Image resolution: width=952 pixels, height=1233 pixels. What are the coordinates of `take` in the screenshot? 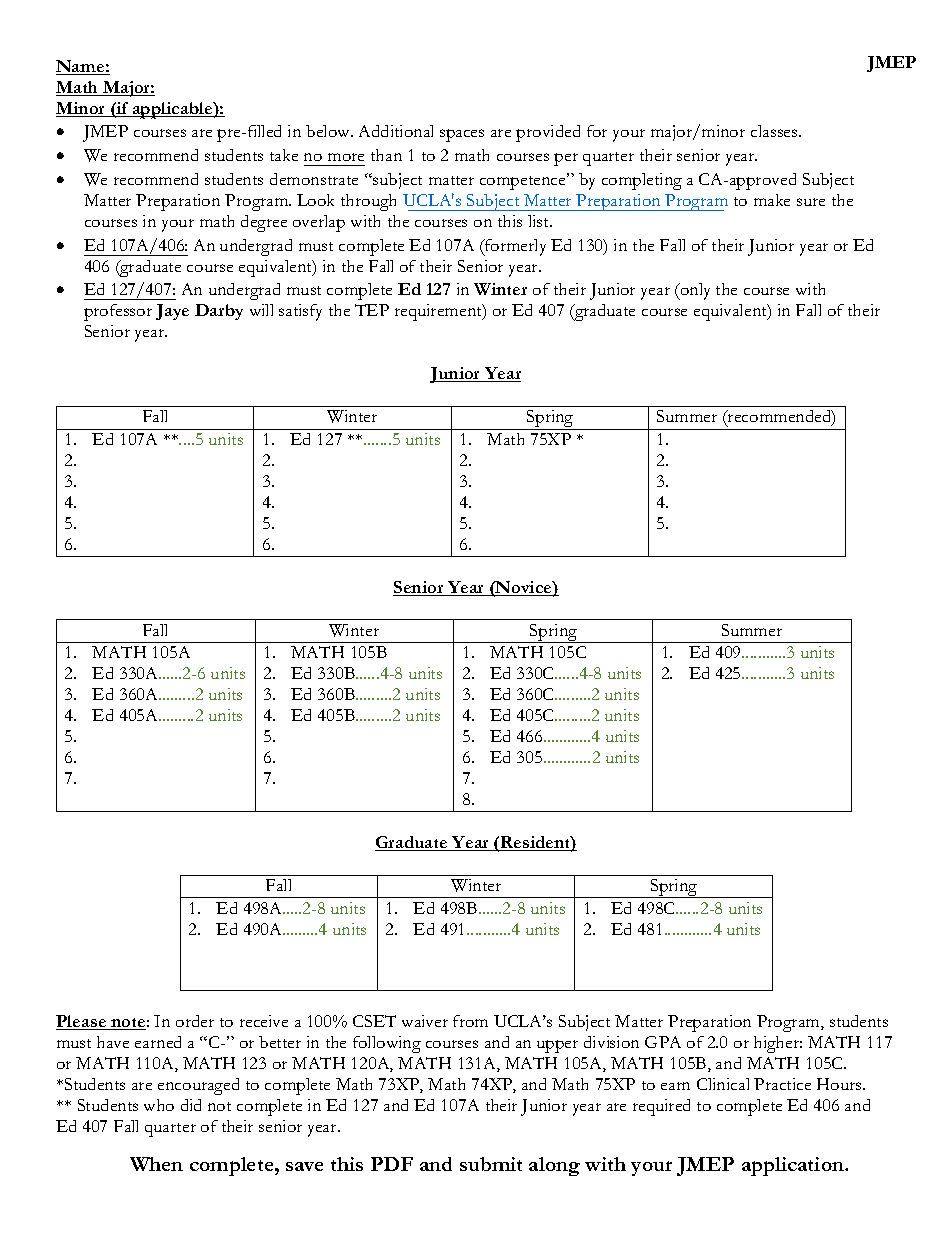 It's located at (284, 155).
